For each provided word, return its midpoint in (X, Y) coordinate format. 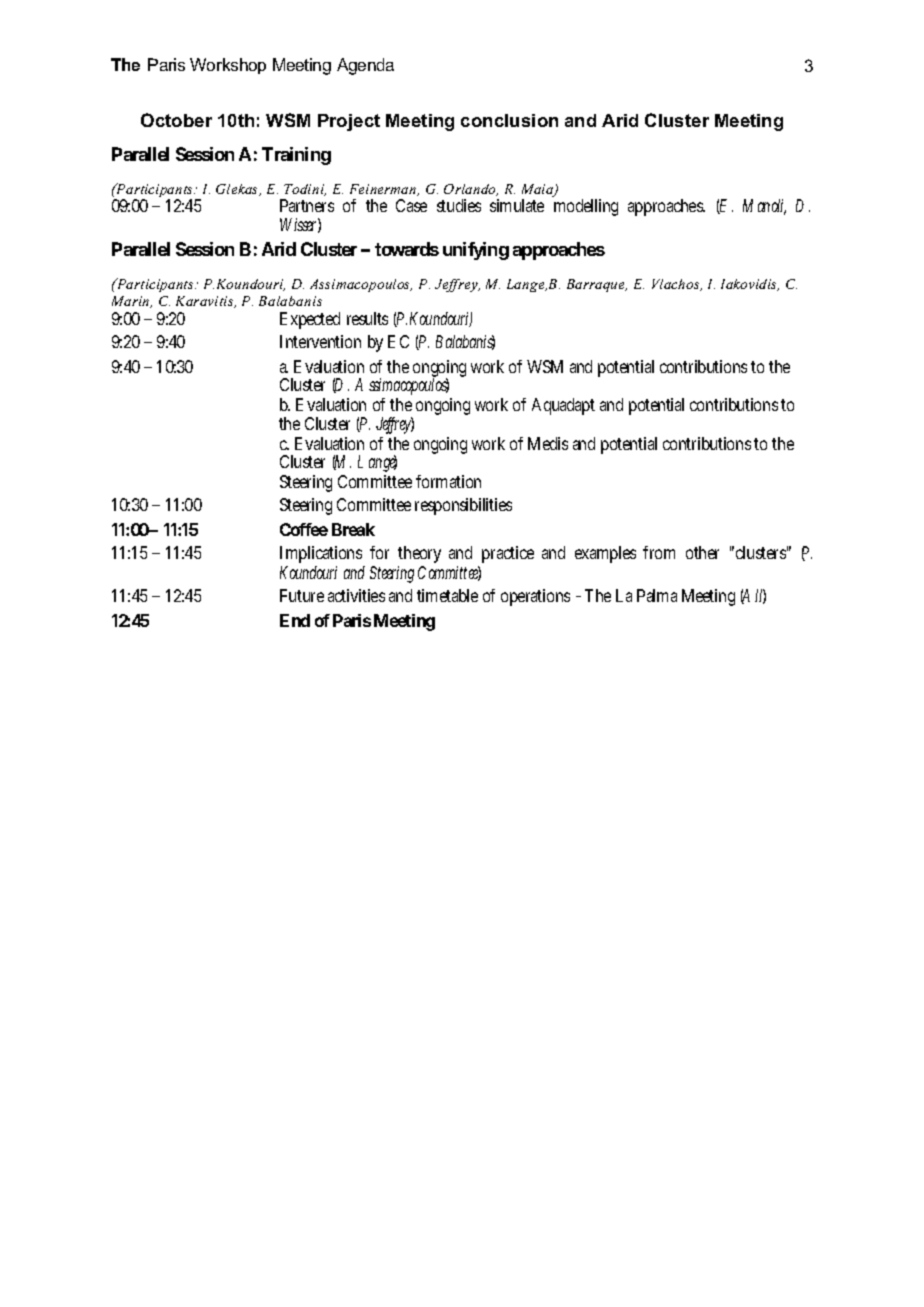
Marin (132, 302)
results (367, 318)
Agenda (365, 66)
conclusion (509, 120)
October (176, 120)
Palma (657, 595)
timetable (447, 595)
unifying (476, 251)
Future (302, 595)
